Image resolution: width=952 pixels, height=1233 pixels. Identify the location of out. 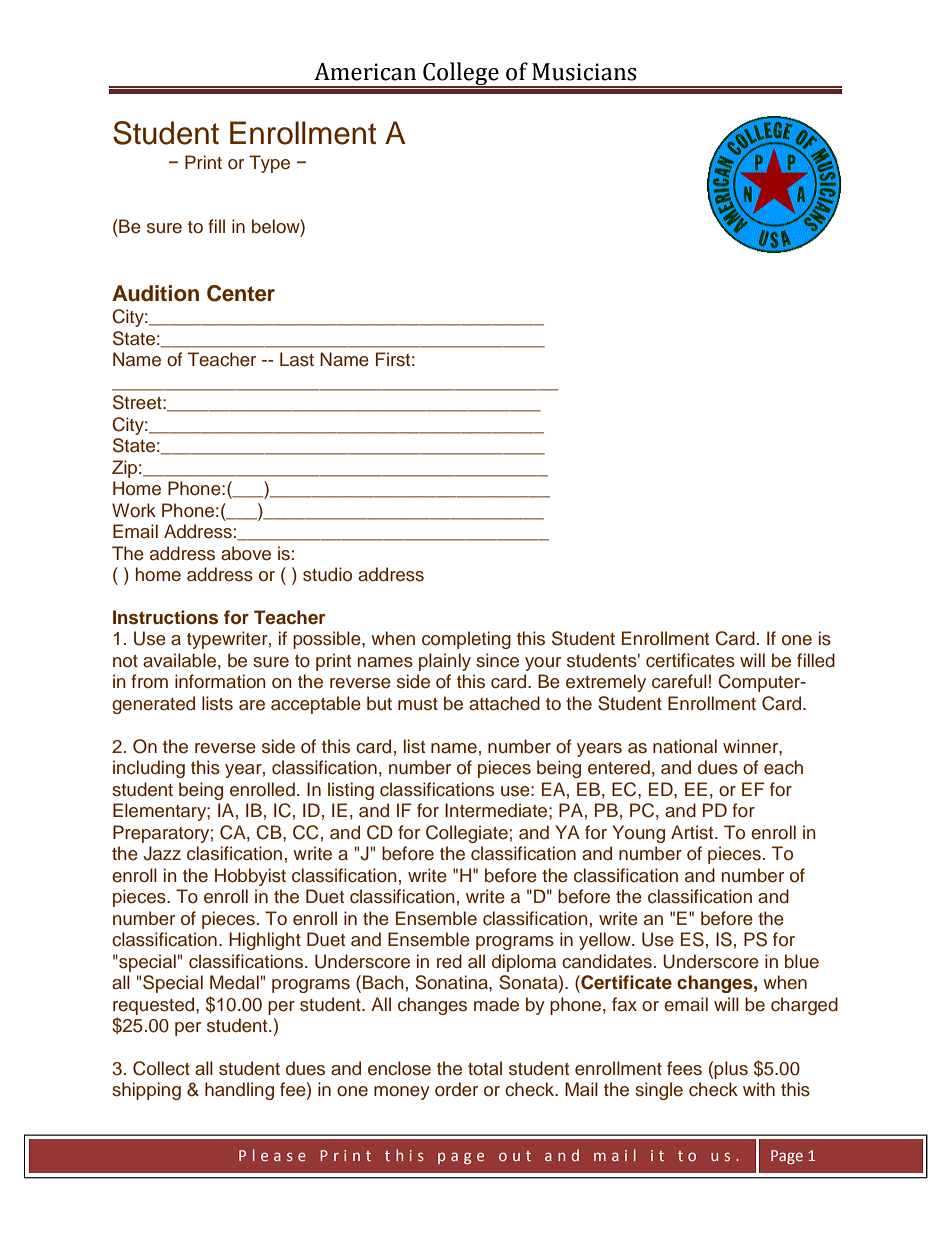
(515, 1156).
